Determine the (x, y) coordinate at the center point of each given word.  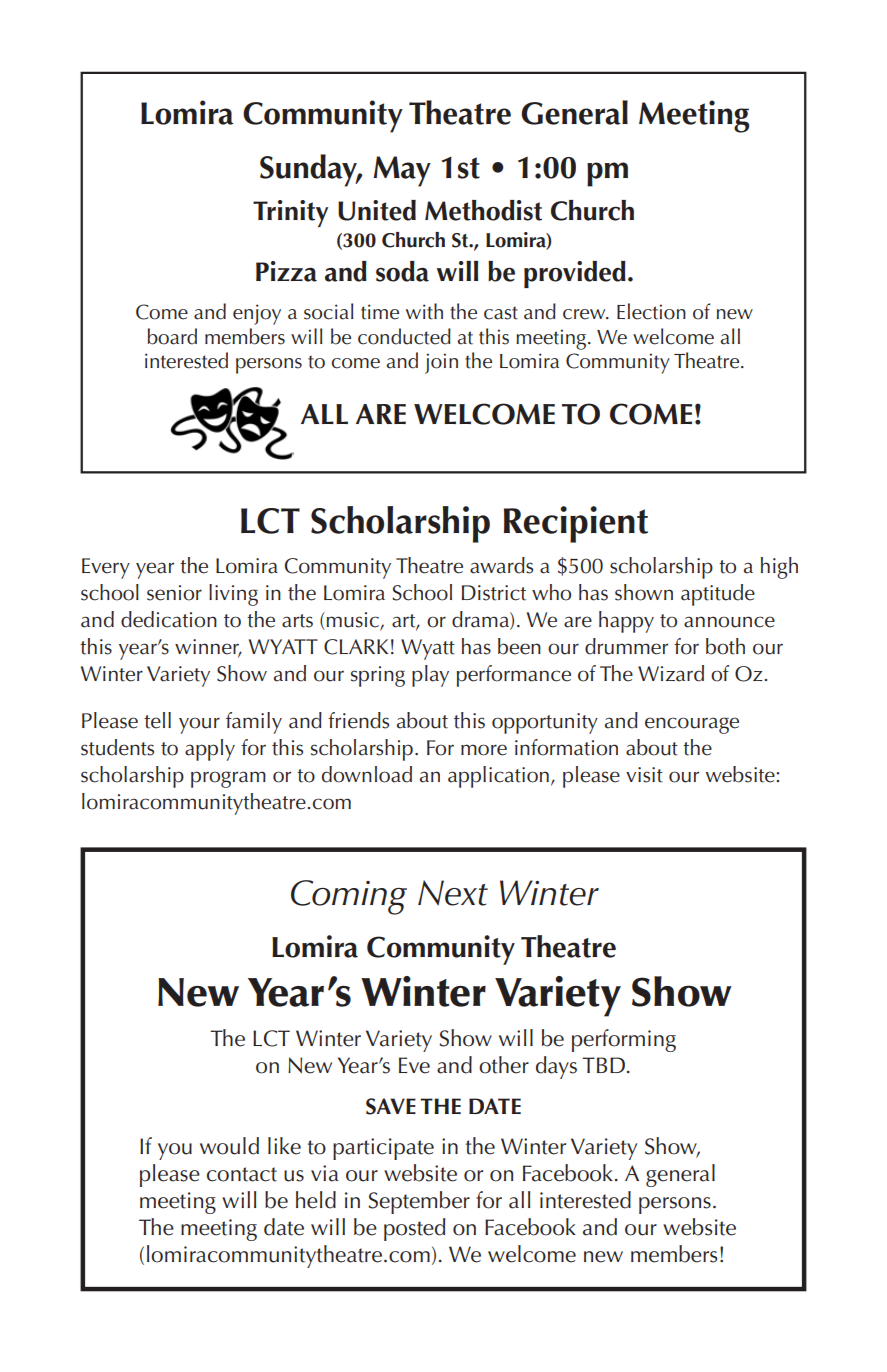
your (199, 725)
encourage (692, 725)
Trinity (290, 213)
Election (651, 311)
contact (242, 1174)
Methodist (483, 210)
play (430, 676)
